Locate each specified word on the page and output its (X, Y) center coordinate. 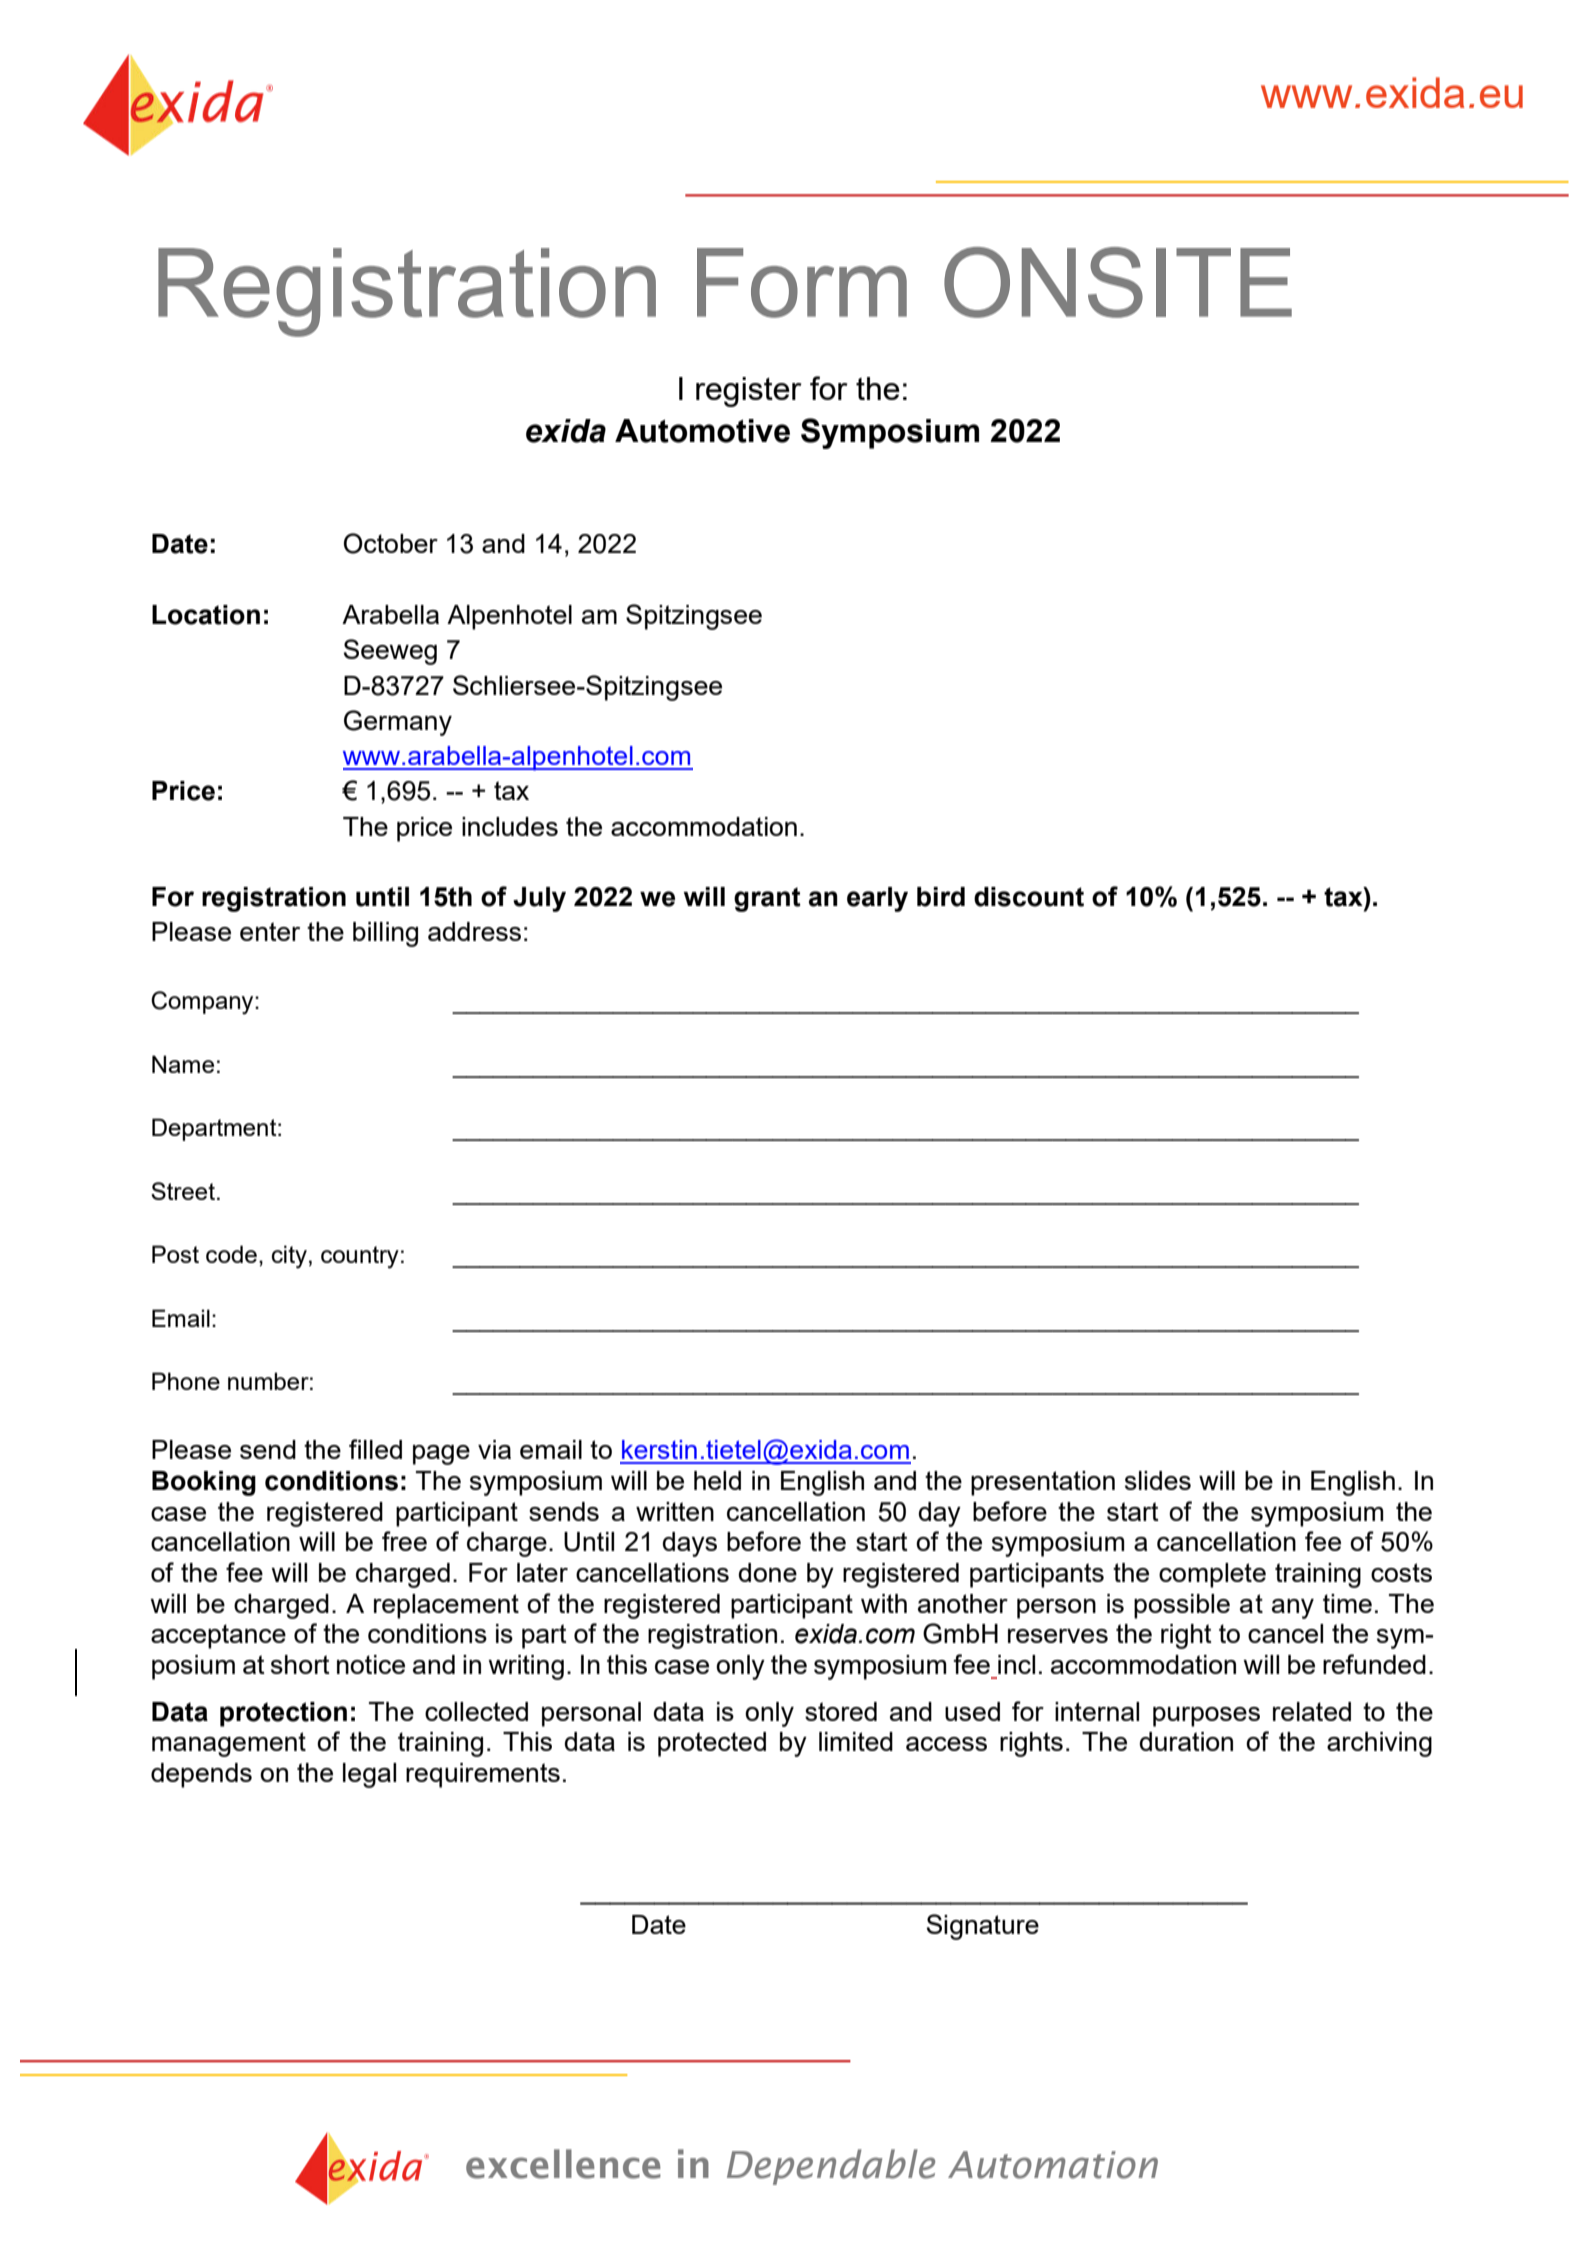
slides (1158, 1480)
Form (802, 283)
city (289, 1257)
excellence (563, 2164)
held (717, 1480)
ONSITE (1118, 282)
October (391, 543)
